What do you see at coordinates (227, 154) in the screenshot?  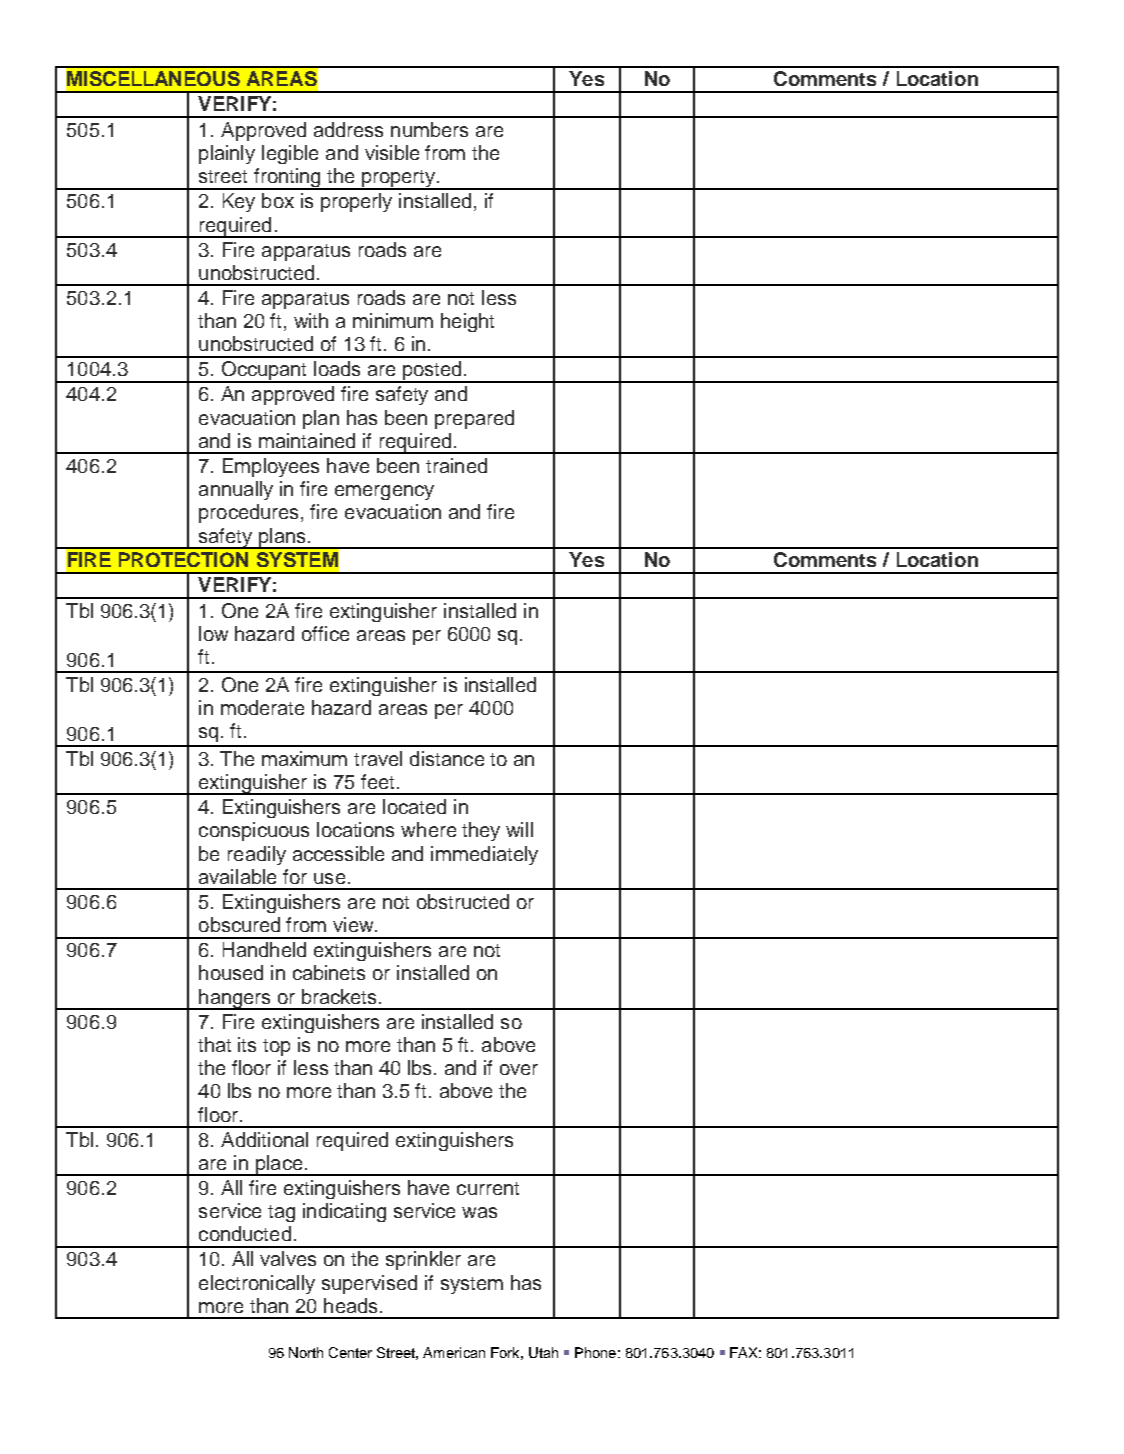 I see `plainly` at bounding box center [227, 154].
